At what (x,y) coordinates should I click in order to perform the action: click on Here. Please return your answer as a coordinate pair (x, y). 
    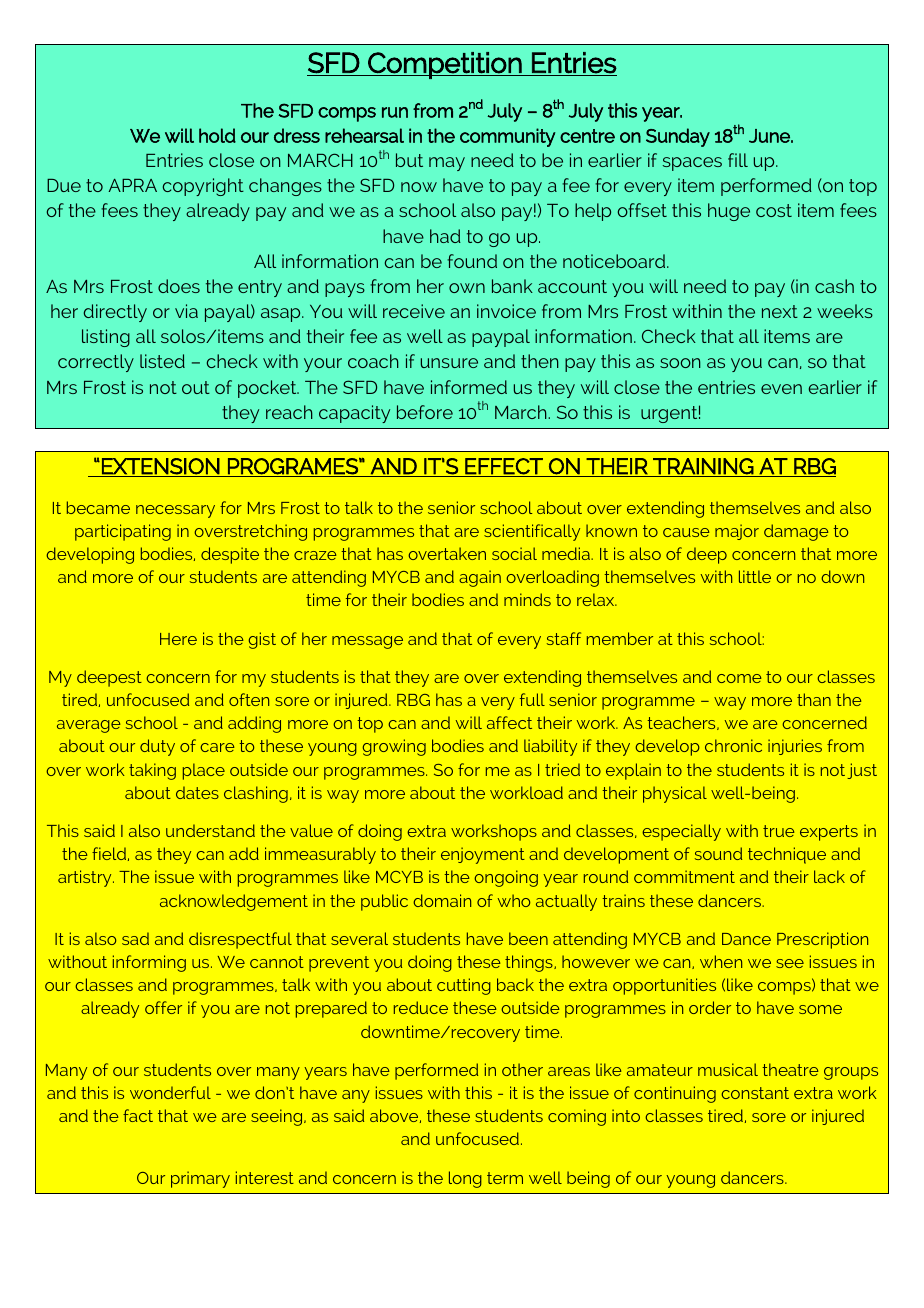
    Looking at the image, I should click on (178, 639).
